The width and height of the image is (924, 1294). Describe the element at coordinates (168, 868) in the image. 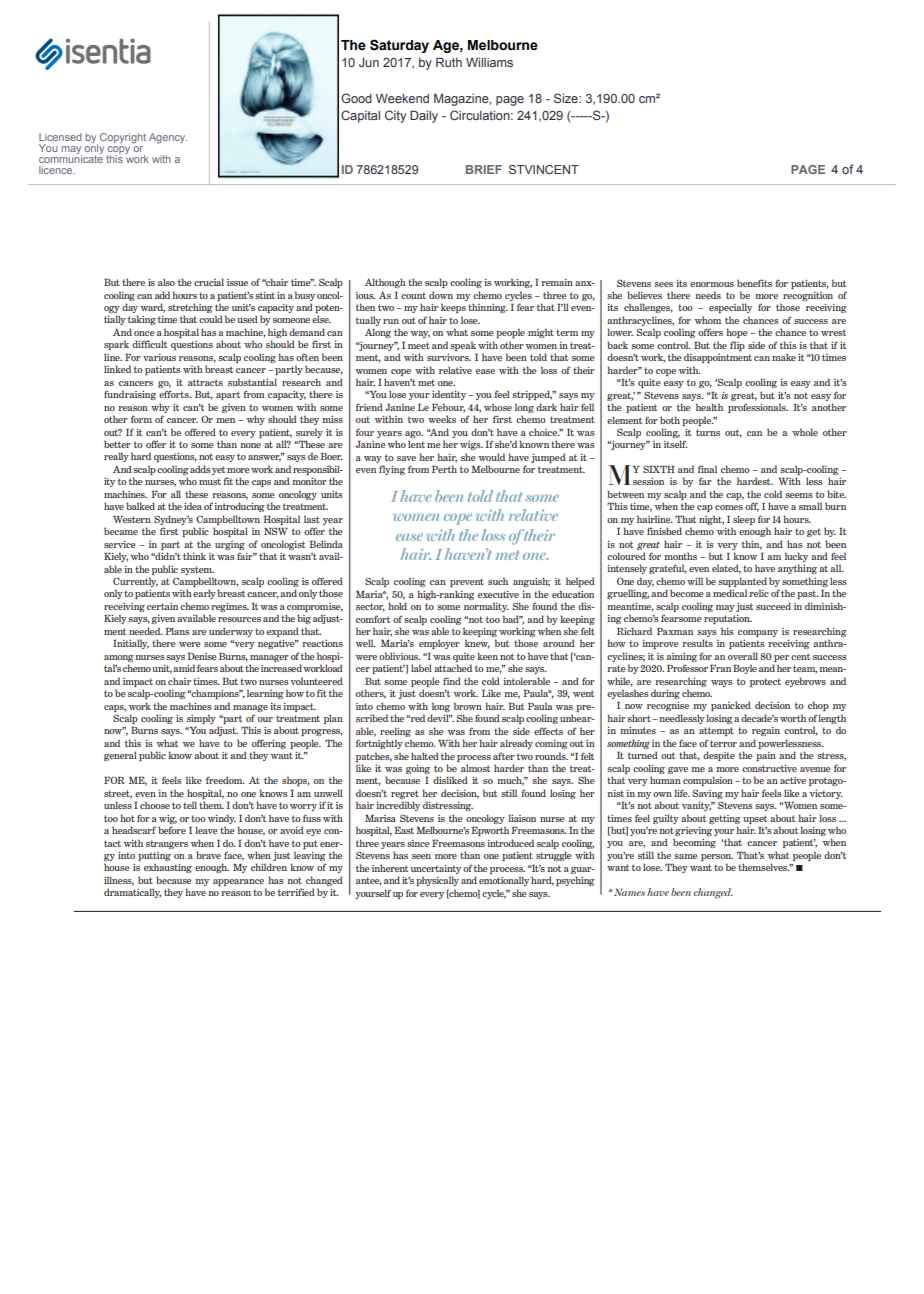

I see `exhausting` at that location.
